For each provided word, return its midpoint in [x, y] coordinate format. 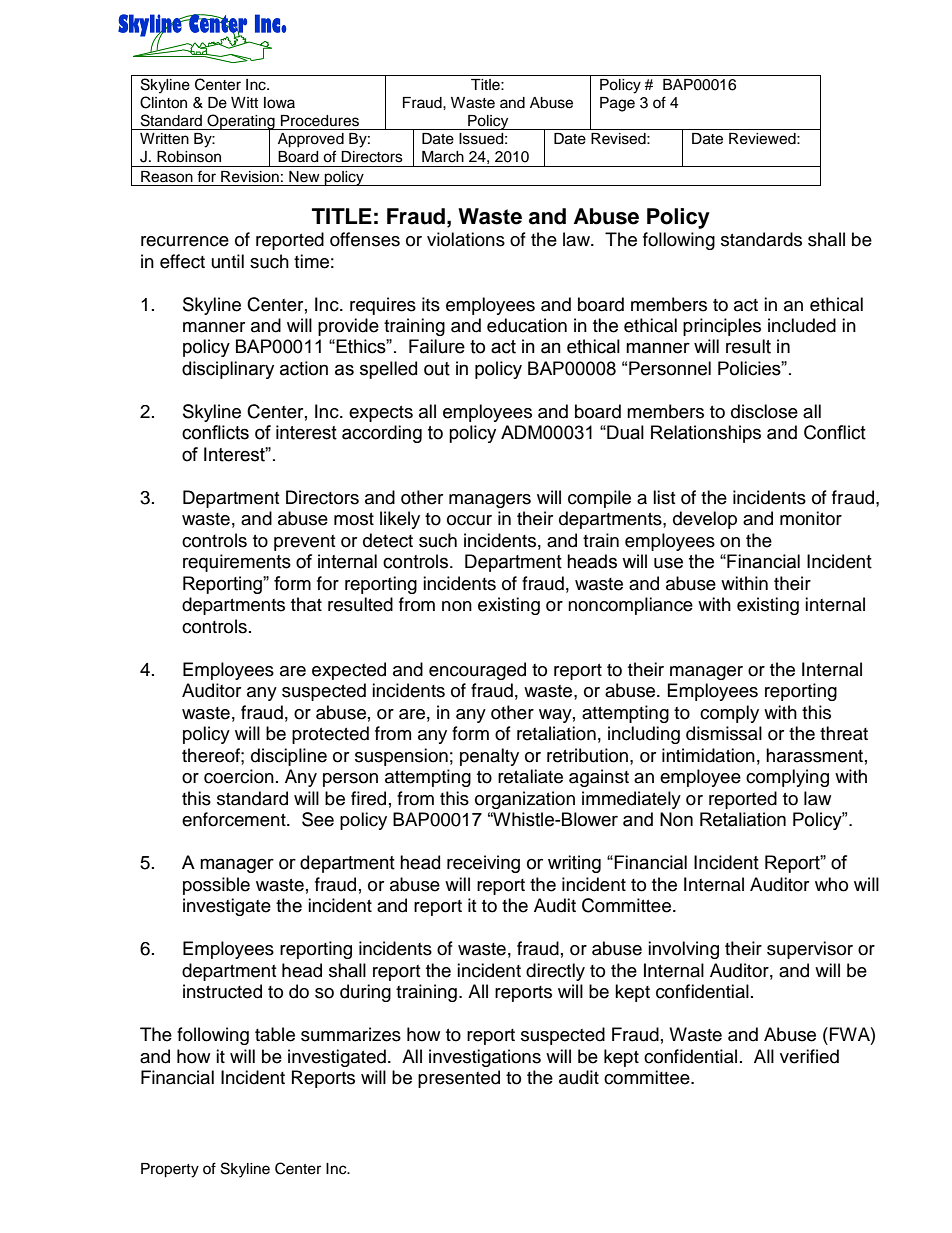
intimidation [708, 755]
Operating [241, 122]
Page [617, 104]
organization [525, 800]
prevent [304, 543]
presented [459, 1079]
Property [170, 1170]
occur [469, 520]
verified [809, 1056]
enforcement [235, 819]
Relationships [706, 434]
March [443, 157]
